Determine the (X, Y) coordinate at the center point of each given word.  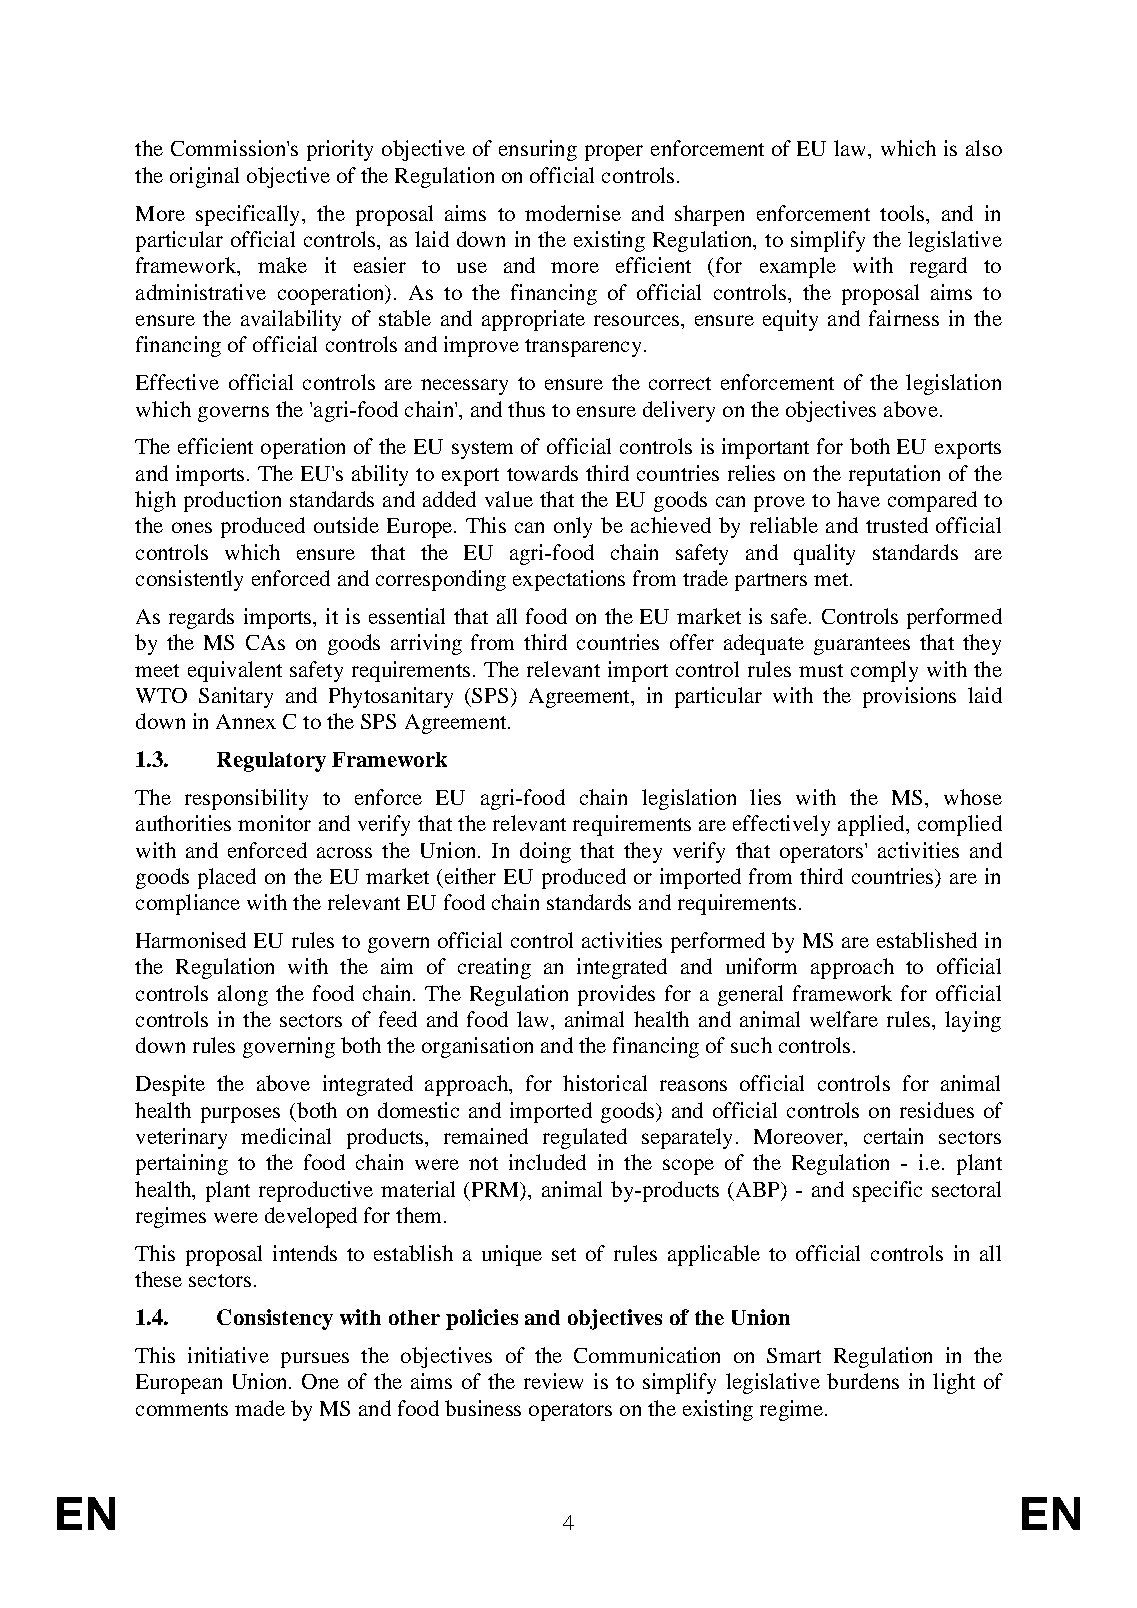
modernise (573, 213)
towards (542, 473)
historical (605, 1083)
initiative (228, 1355)
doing (545, 852)
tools (902, 213)
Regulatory (271, 762)
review (553, 1381)
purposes (240, 1115)
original (204, 177)
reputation (894, 475)
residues (937, 1110)
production (232, 501)
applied (872, 825)
